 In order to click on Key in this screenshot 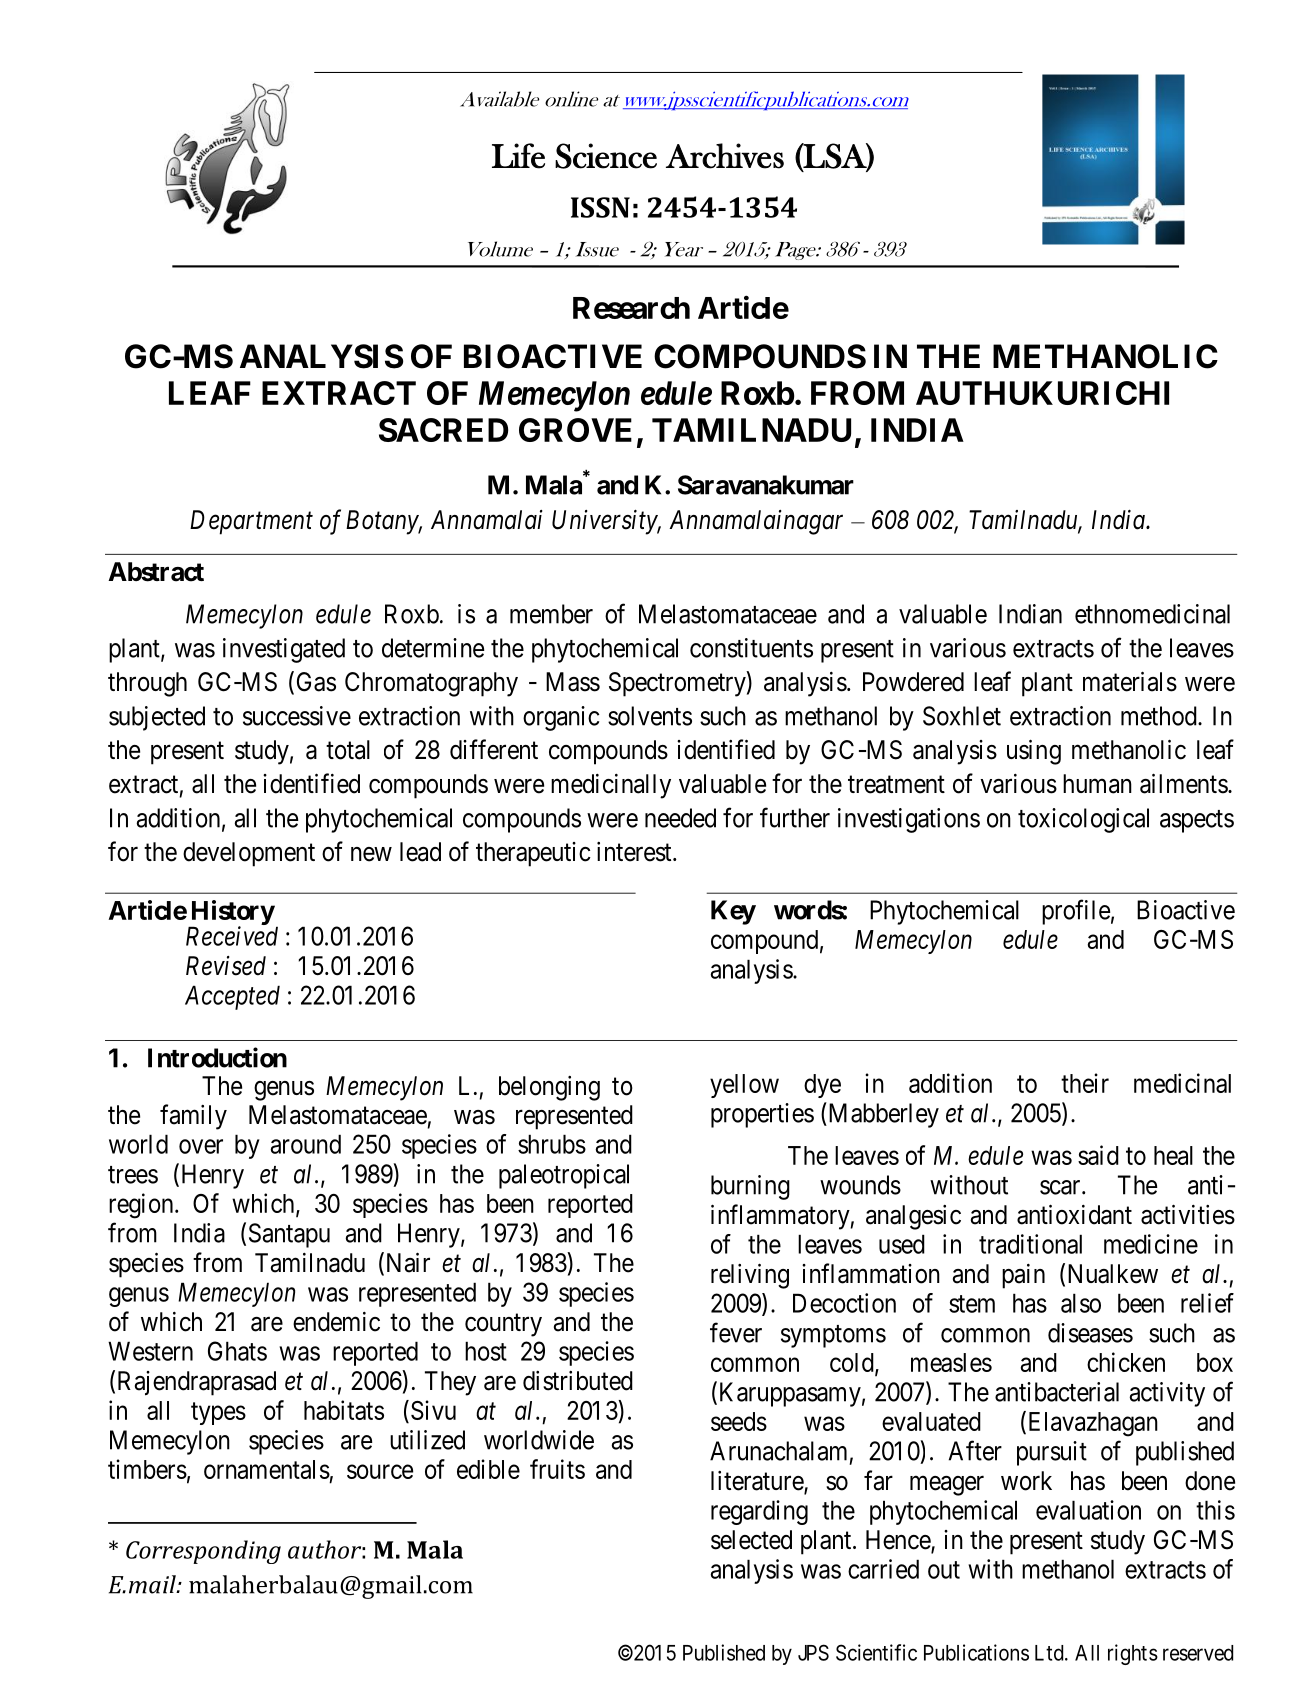, I will do `click(733, 912)`.
